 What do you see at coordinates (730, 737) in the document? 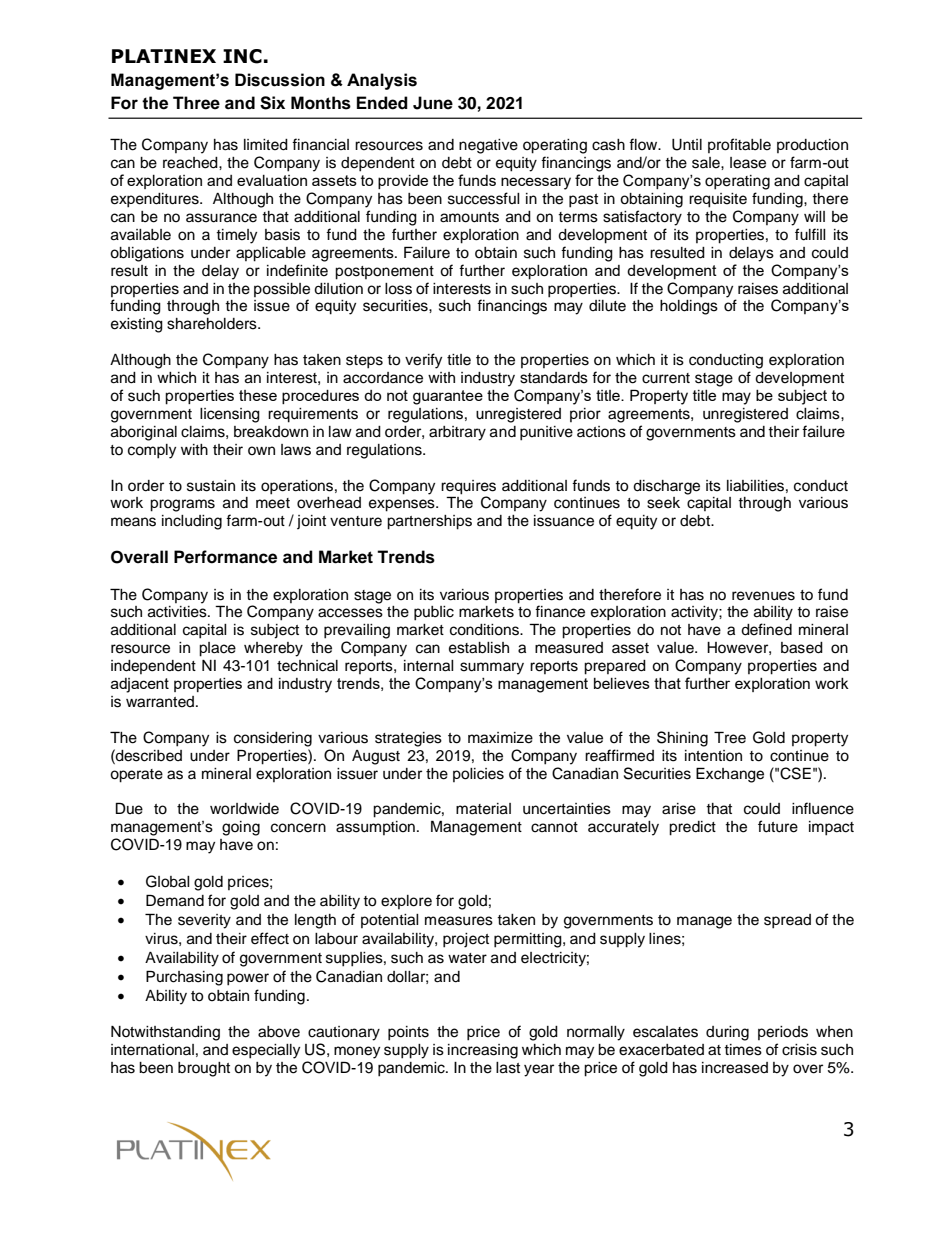
I see `Tree` at bounding box center [730, 737].
